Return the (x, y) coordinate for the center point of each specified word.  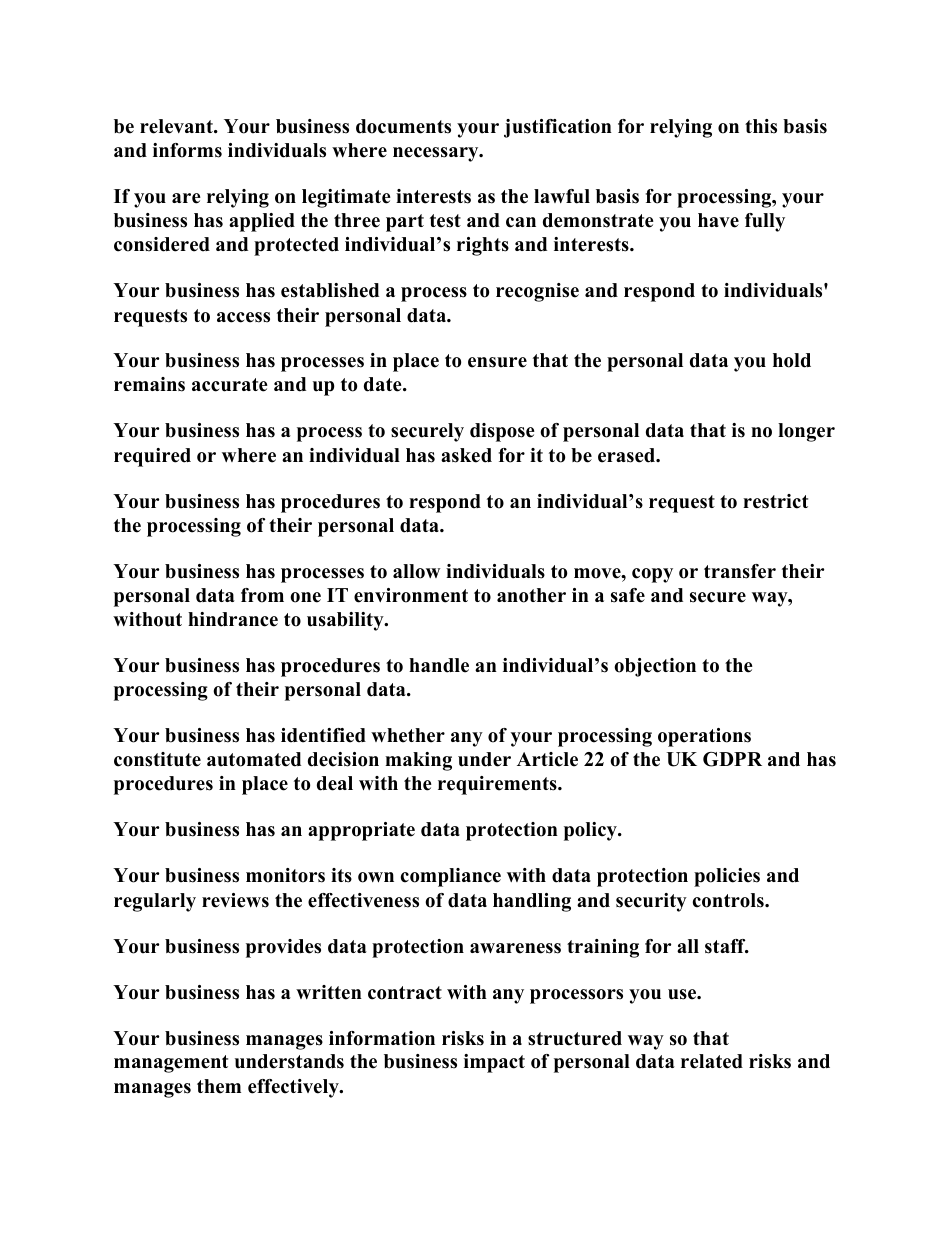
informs (187, 150)
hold (792, 360)
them (219, 1086)
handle (439, 665)
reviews (235, 900)
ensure (497, 362)
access (243, 317)
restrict (775, 501)
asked (466, 455)
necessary (437, 154)
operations (704, 737)
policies (727, 877)
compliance (451, 877)
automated (254, 759)
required (152, 457)
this (761, 126)
